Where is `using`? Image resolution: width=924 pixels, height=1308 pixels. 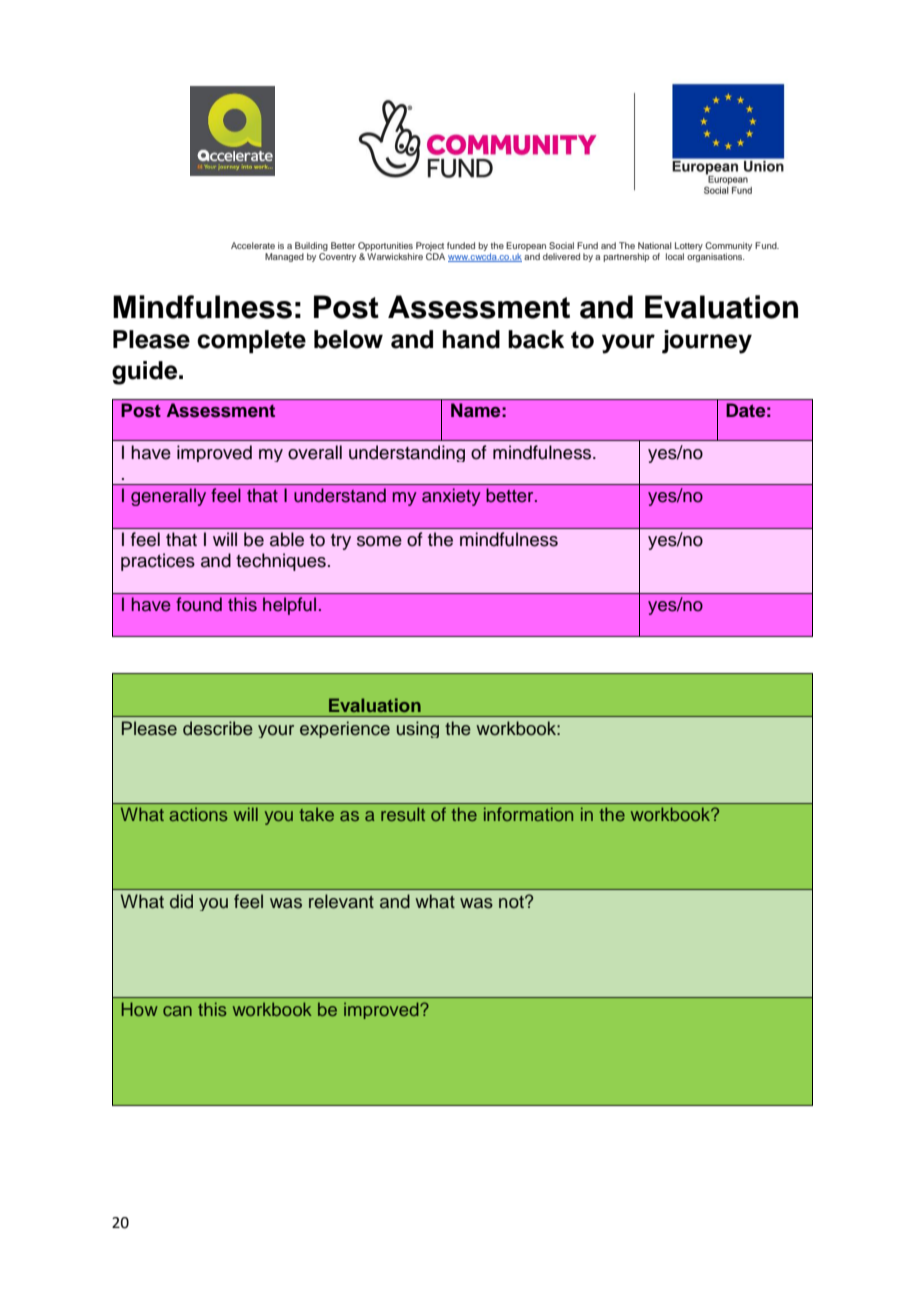 using is located at coordinates (418, 729).
